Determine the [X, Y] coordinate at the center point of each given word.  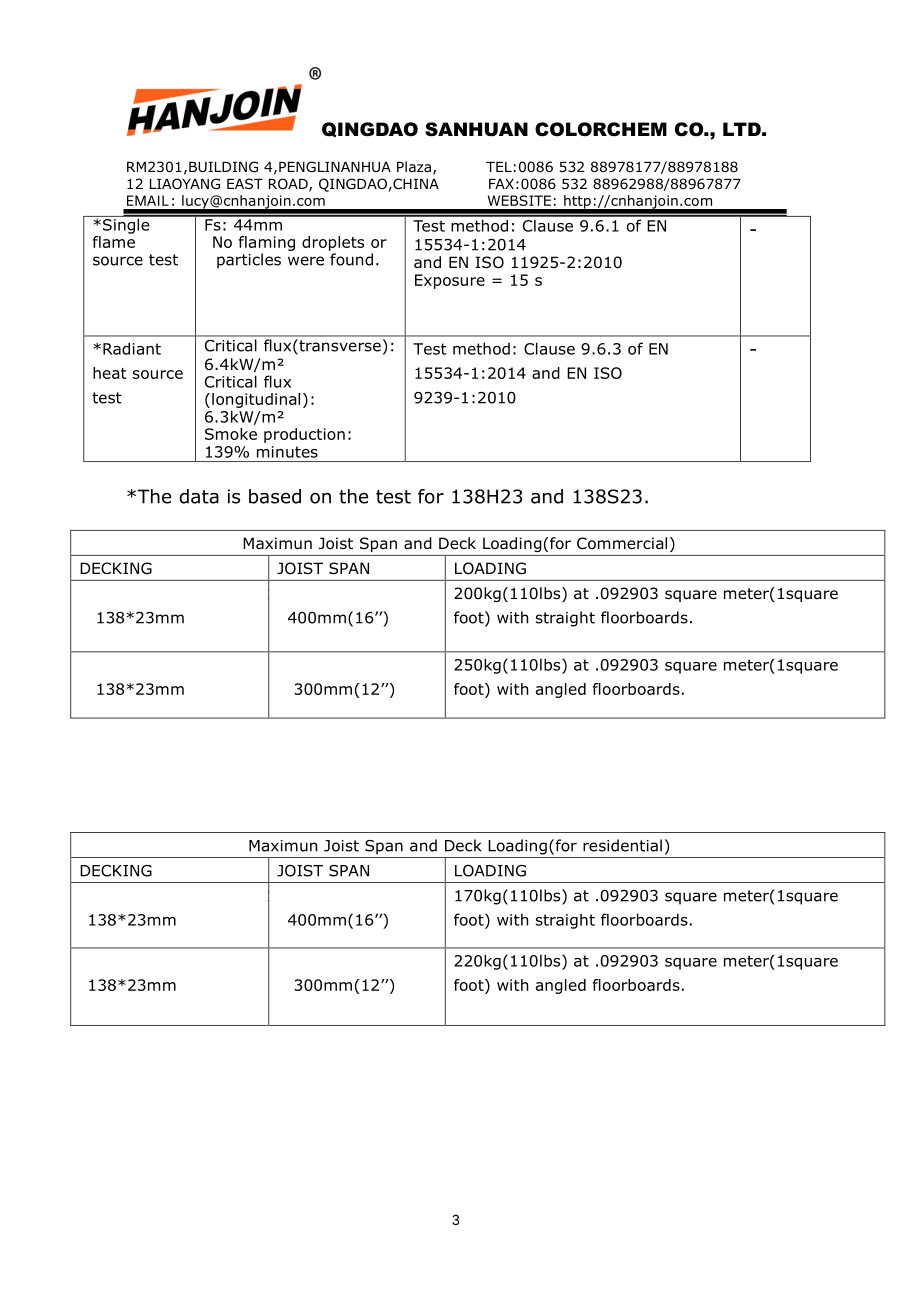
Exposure [450, 281]
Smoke [231, 434]
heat [109, 373]
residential [622, 845]
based [275, 496]
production [304, 435]
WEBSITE [519, 200]
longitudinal [256, 400]
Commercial [622, 543]
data [199, 496]
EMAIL [148, 200]
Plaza [414, 166]
